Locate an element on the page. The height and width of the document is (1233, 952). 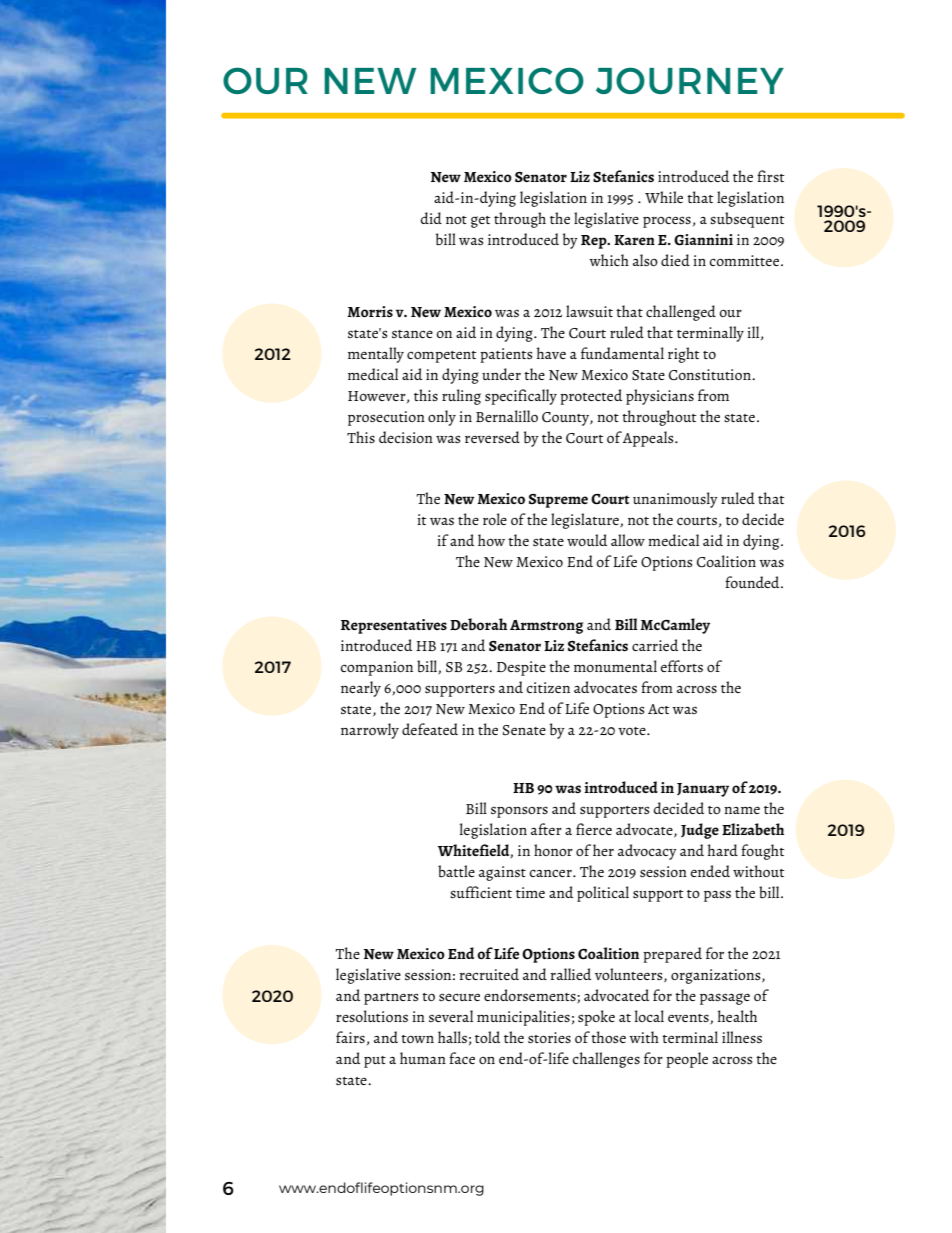
JOURNEY is located at coordinates (690, 80).
